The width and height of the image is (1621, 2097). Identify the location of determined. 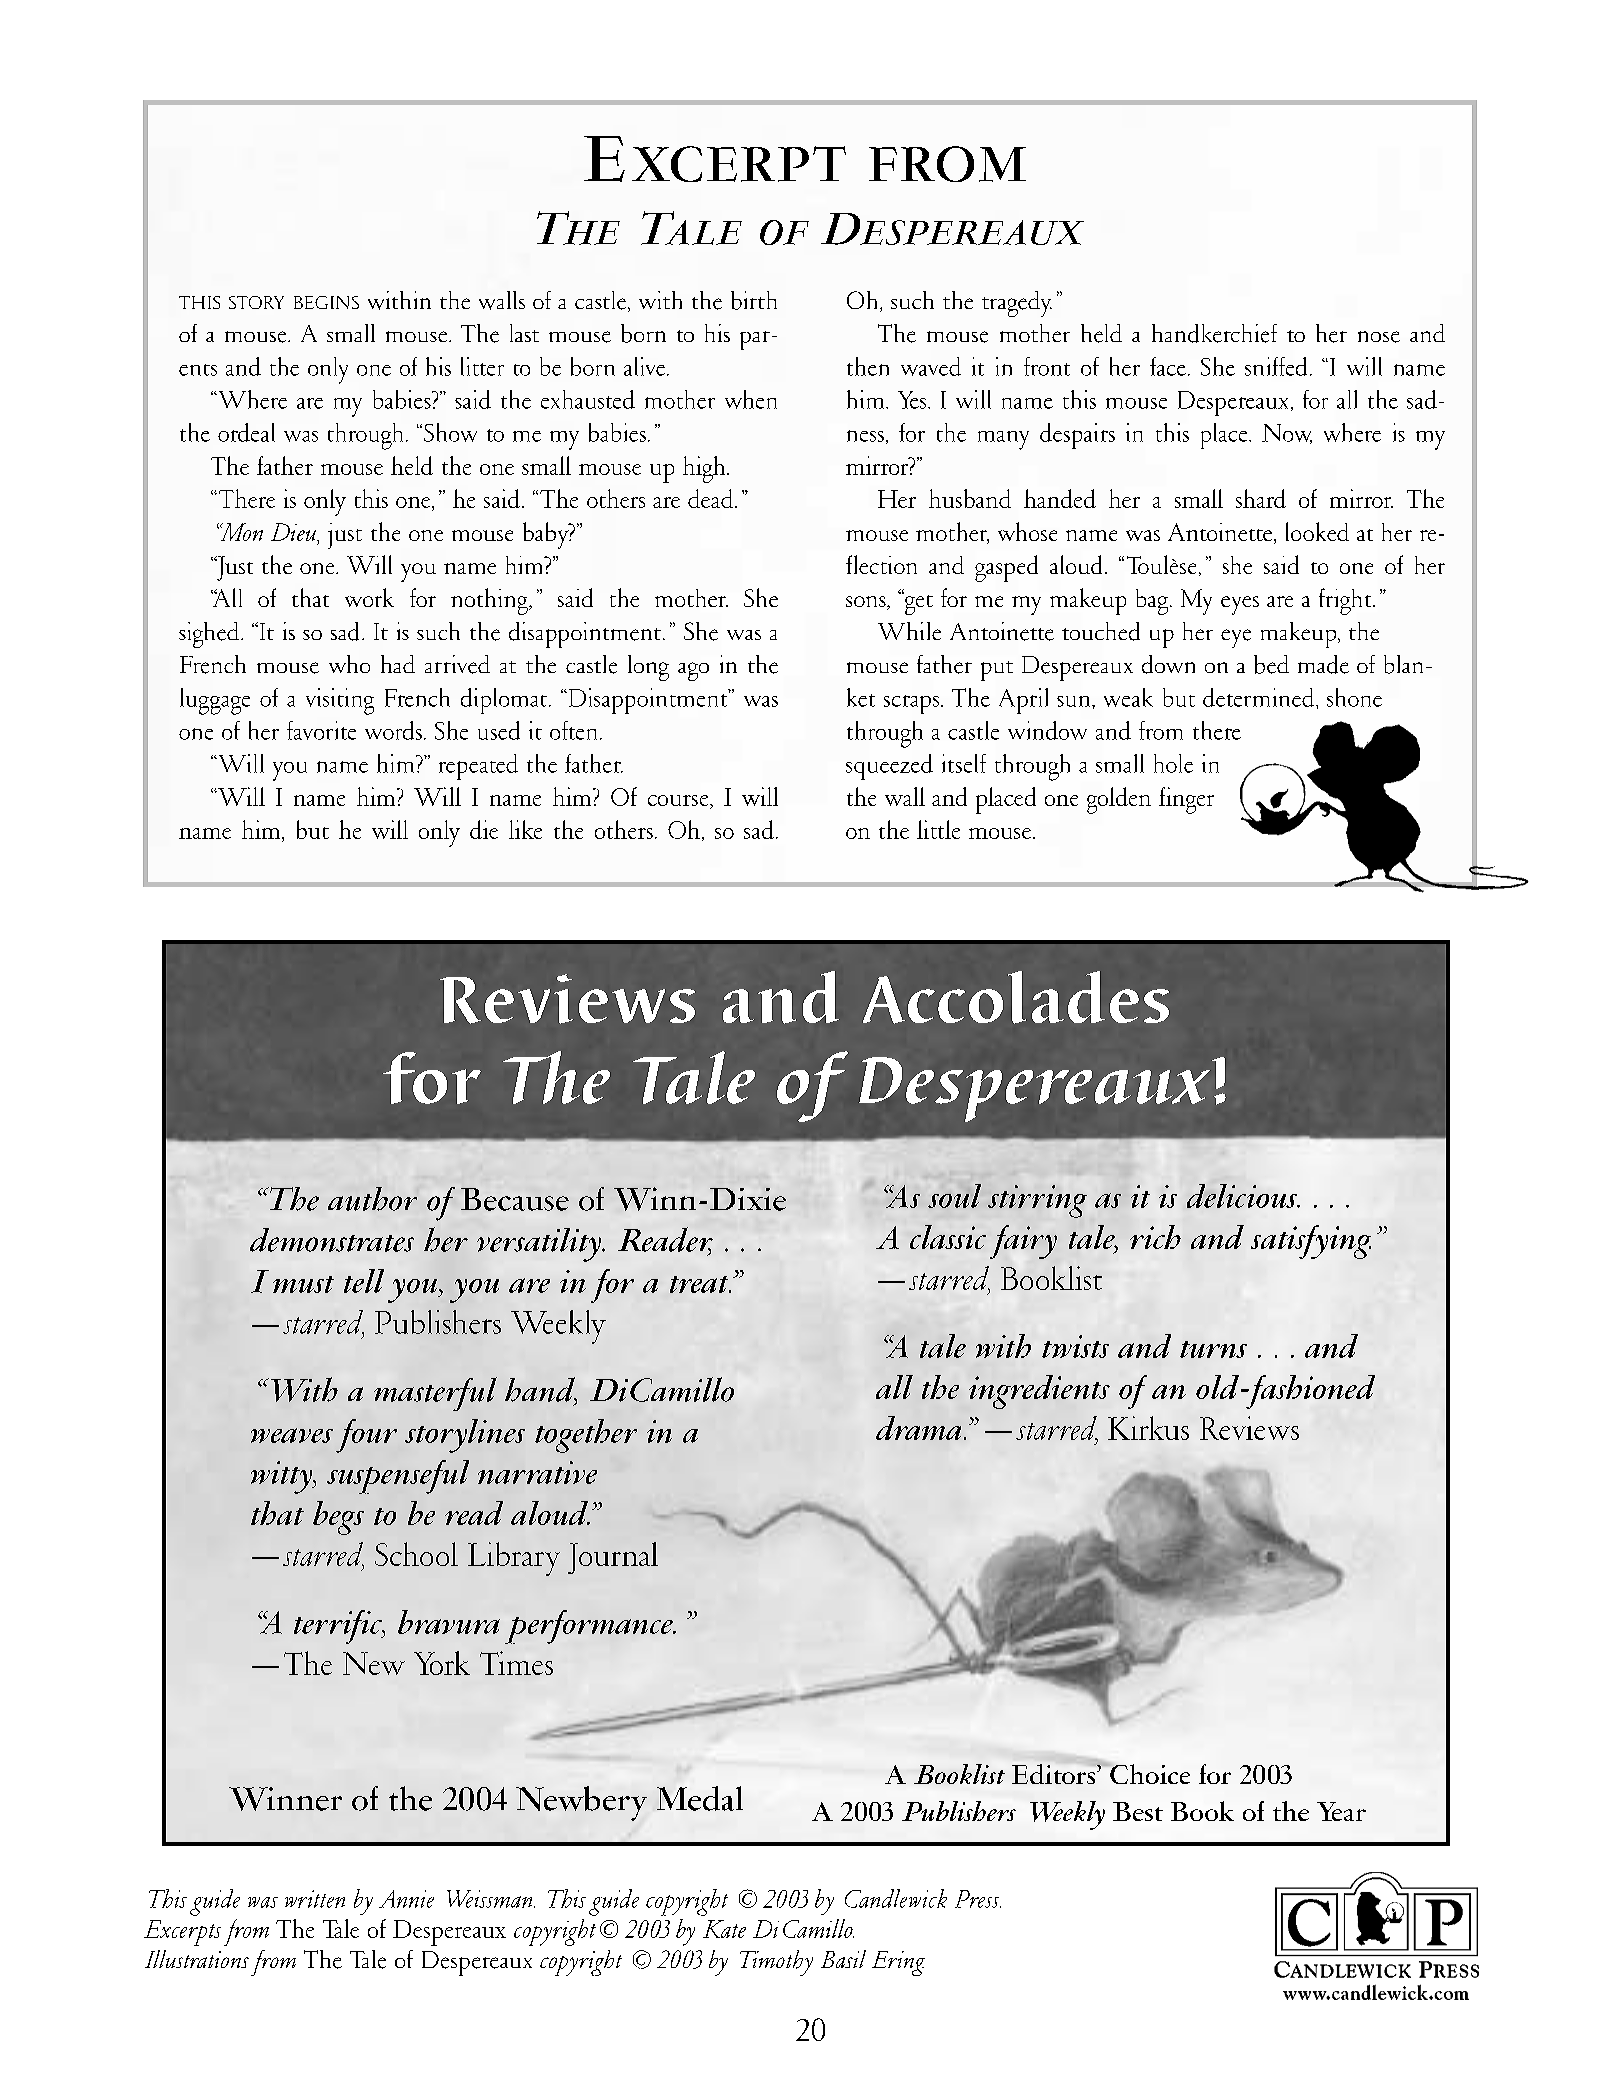
(1260, 697).
